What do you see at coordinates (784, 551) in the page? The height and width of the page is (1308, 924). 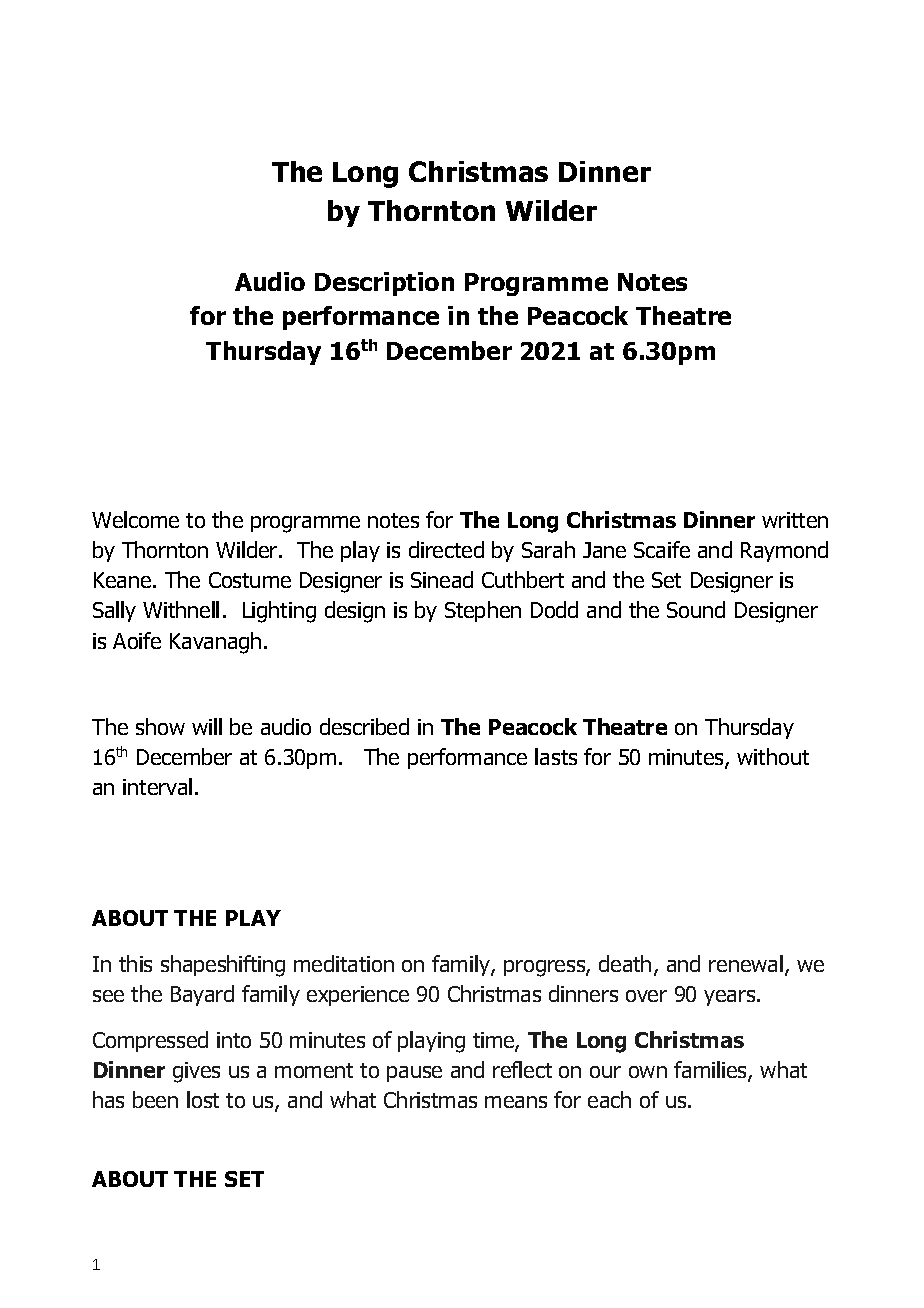 I see `Raymond` at bounding box center [784, 551].
